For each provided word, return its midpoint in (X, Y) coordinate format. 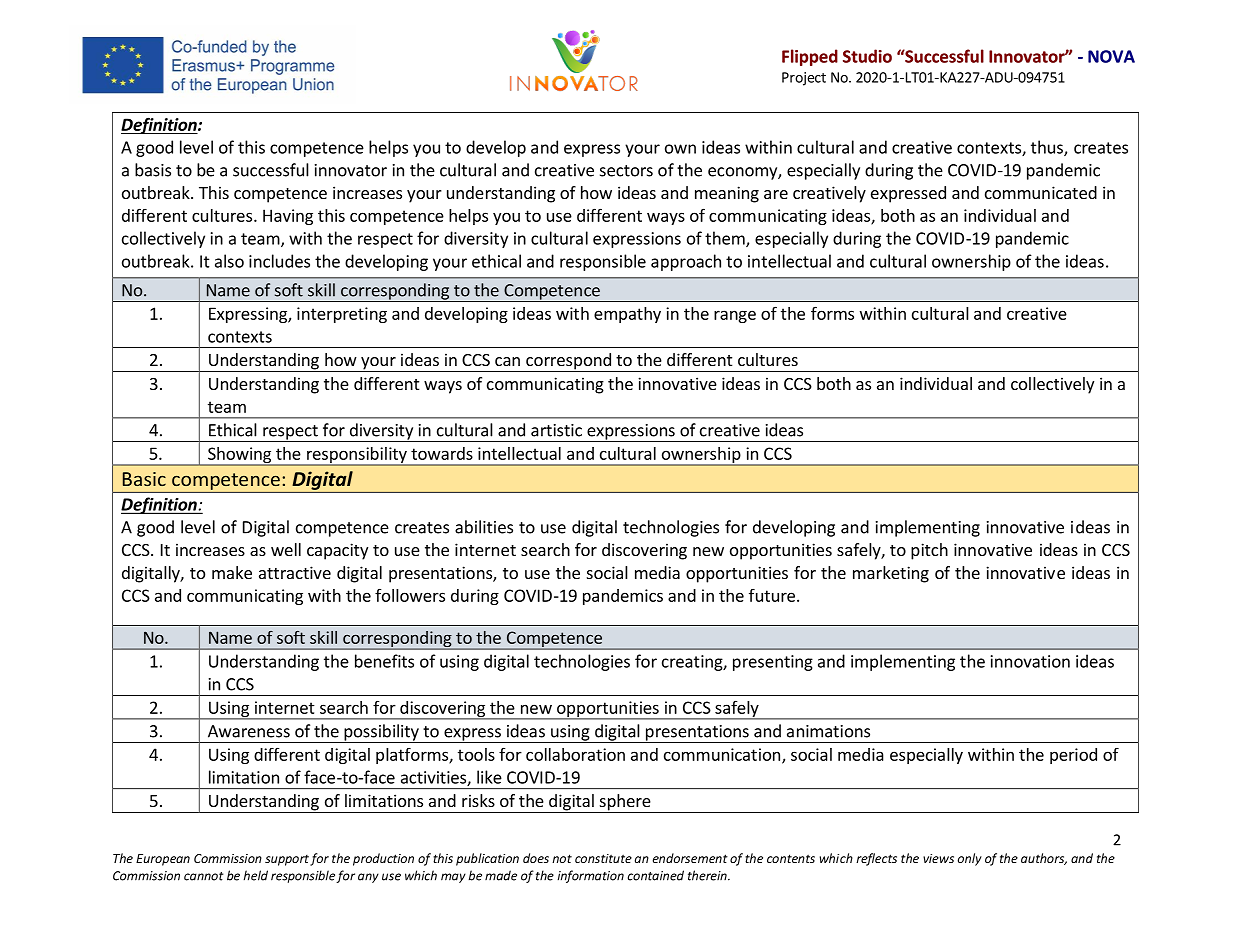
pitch (929, 551)
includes (279, 261)
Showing (239, 456)
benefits (384, 661)
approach (686, 262)
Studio (867, 56)
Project (804, 79)
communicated (1041, 192)
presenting (773, 663)
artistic (556, 430)
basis (153, 170)
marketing (891, 574)
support (287, 860)
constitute (603, 858)
